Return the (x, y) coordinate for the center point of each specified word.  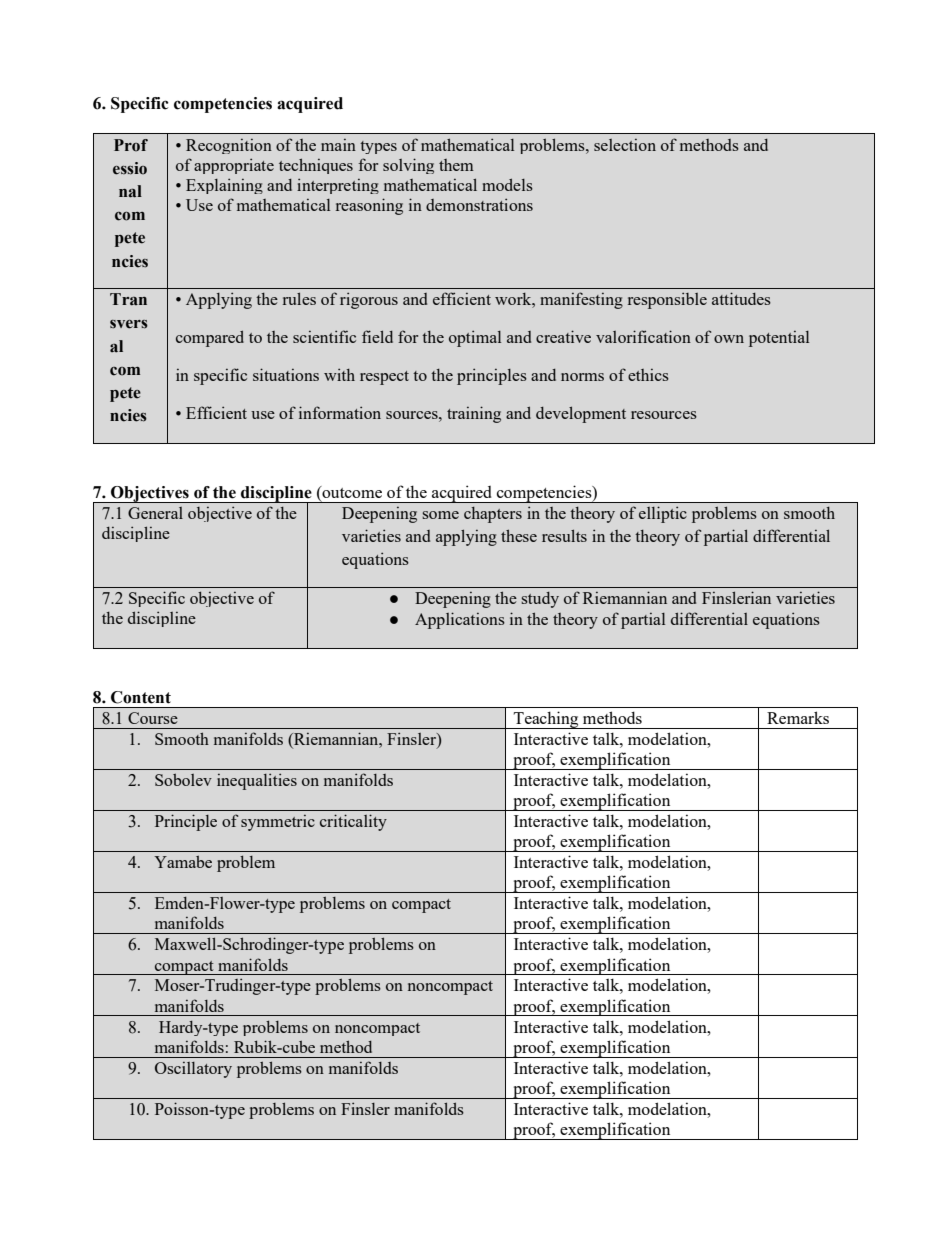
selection (625, 145)
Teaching (546, 720)
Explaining (224, 186)
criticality (353, 822)
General (155, 513)
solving (408, 166)
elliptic (663, 514)
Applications (460, 620)
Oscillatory (193, 1070)
